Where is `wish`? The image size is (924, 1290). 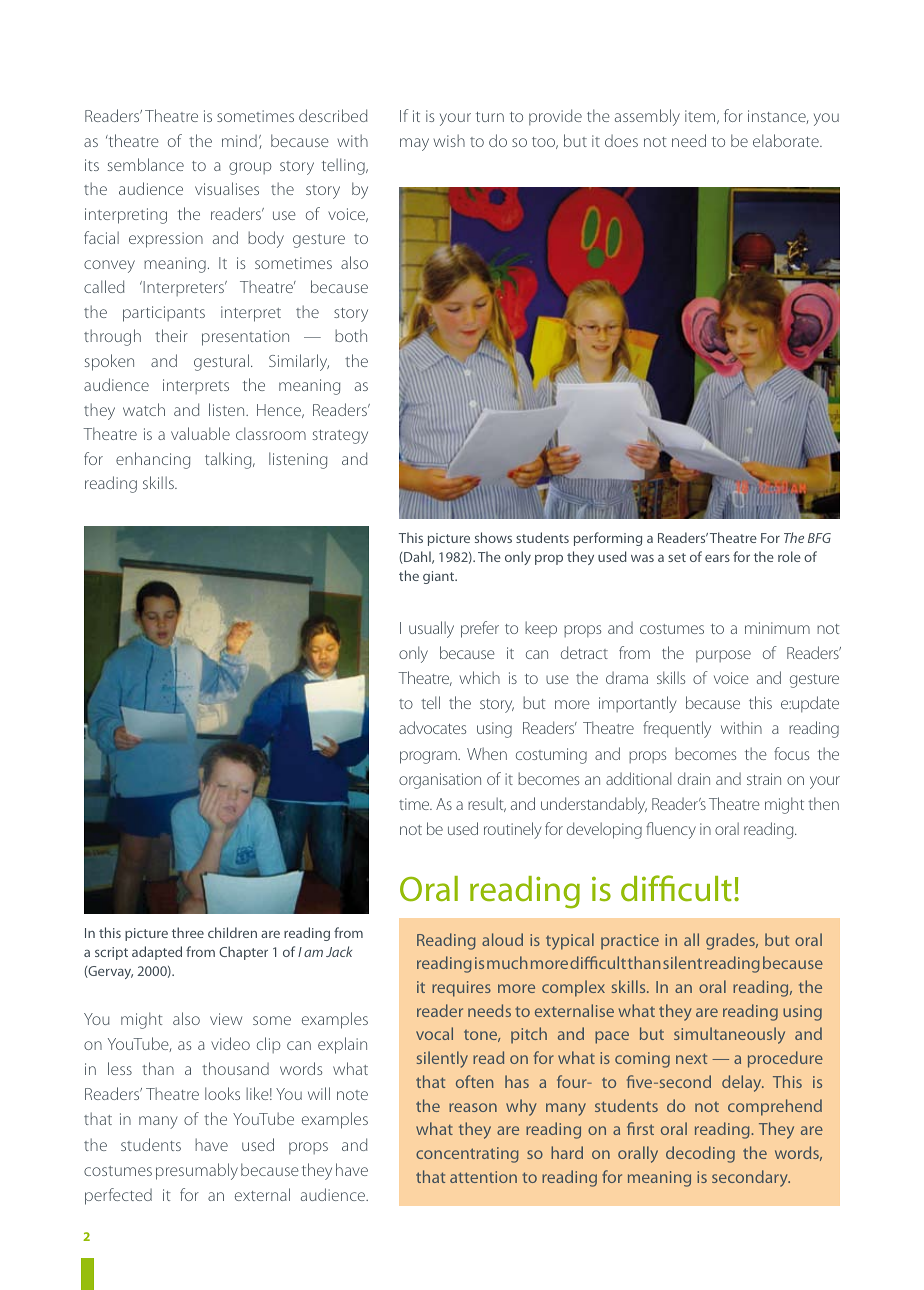
wish is located at coordinates (449, 140).
